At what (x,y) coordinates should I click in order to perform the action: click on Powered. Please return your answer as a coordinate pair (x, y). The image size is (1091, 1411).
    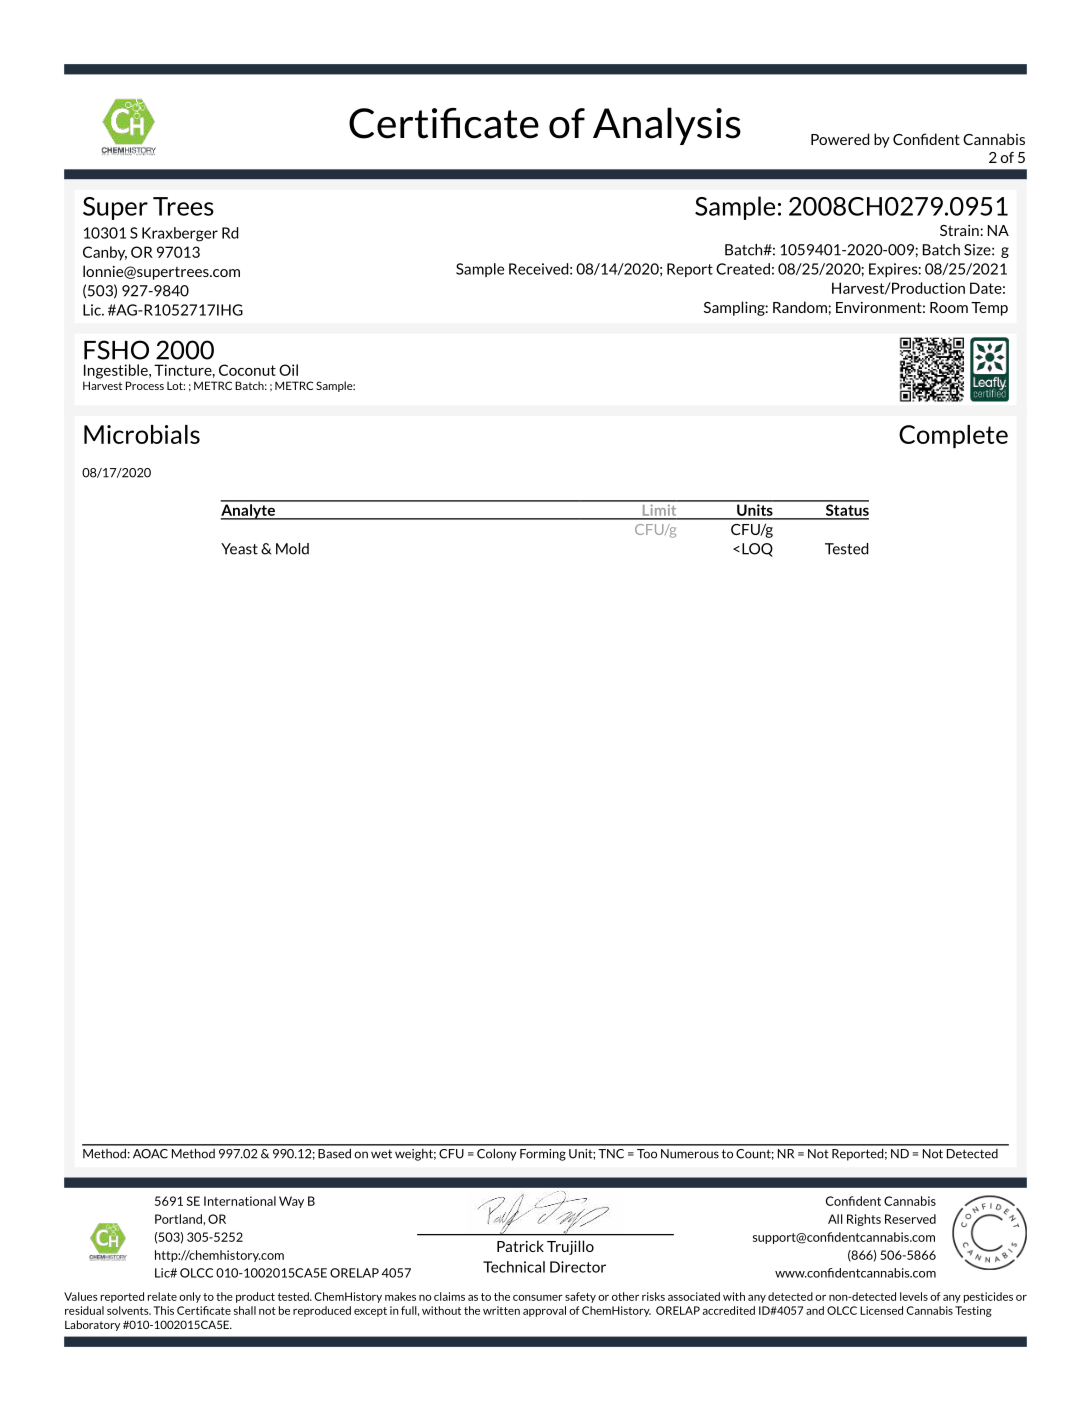
    Looking at the image, I should click on (840, 139).
